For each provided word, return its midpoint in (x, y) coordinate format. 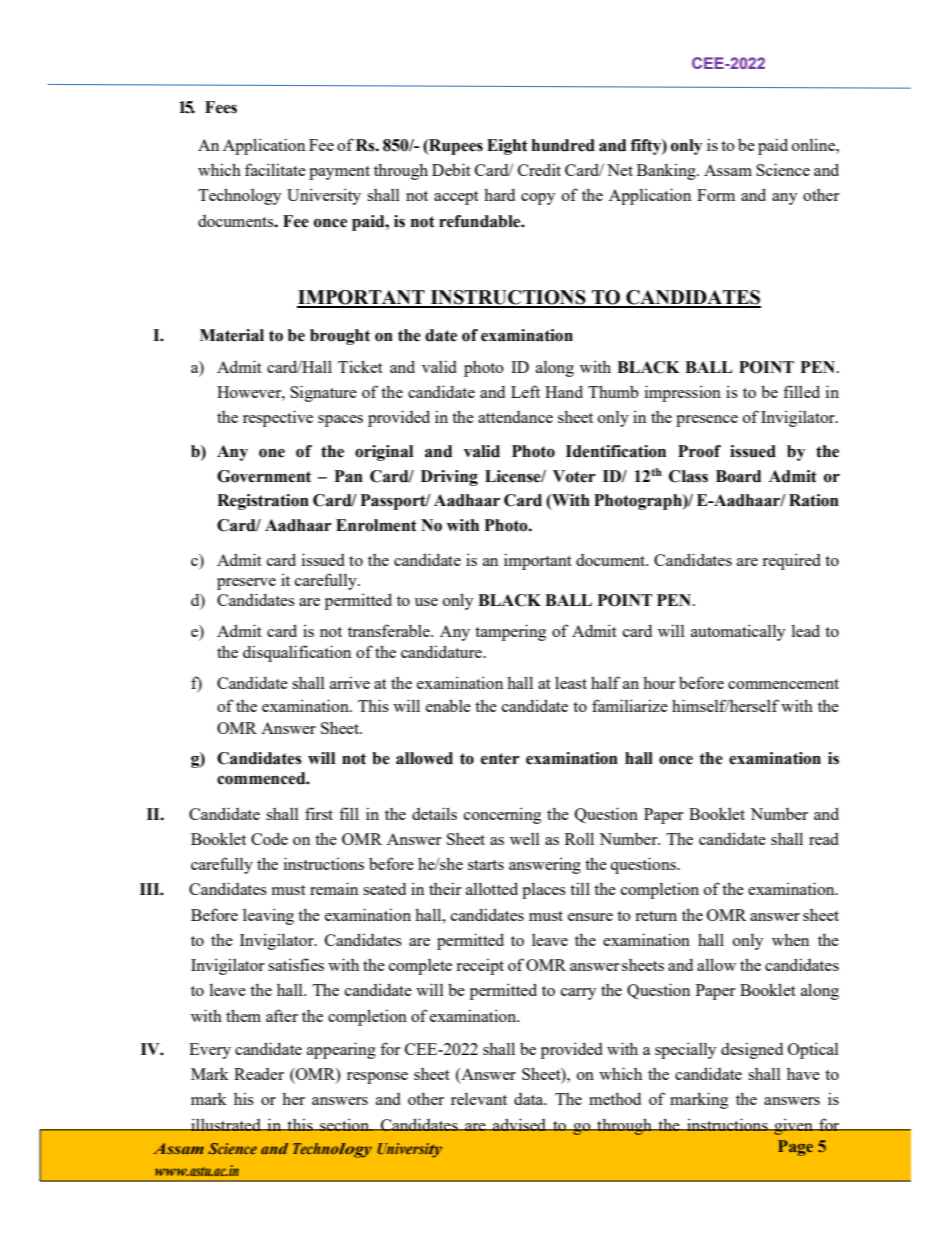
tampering (510, 632)
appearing (341, 1050)
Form (716, 195)
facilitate (275, 169)
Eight (507, 147)
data (530, 1099)
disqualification (297, 653)
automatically (738, 632)
